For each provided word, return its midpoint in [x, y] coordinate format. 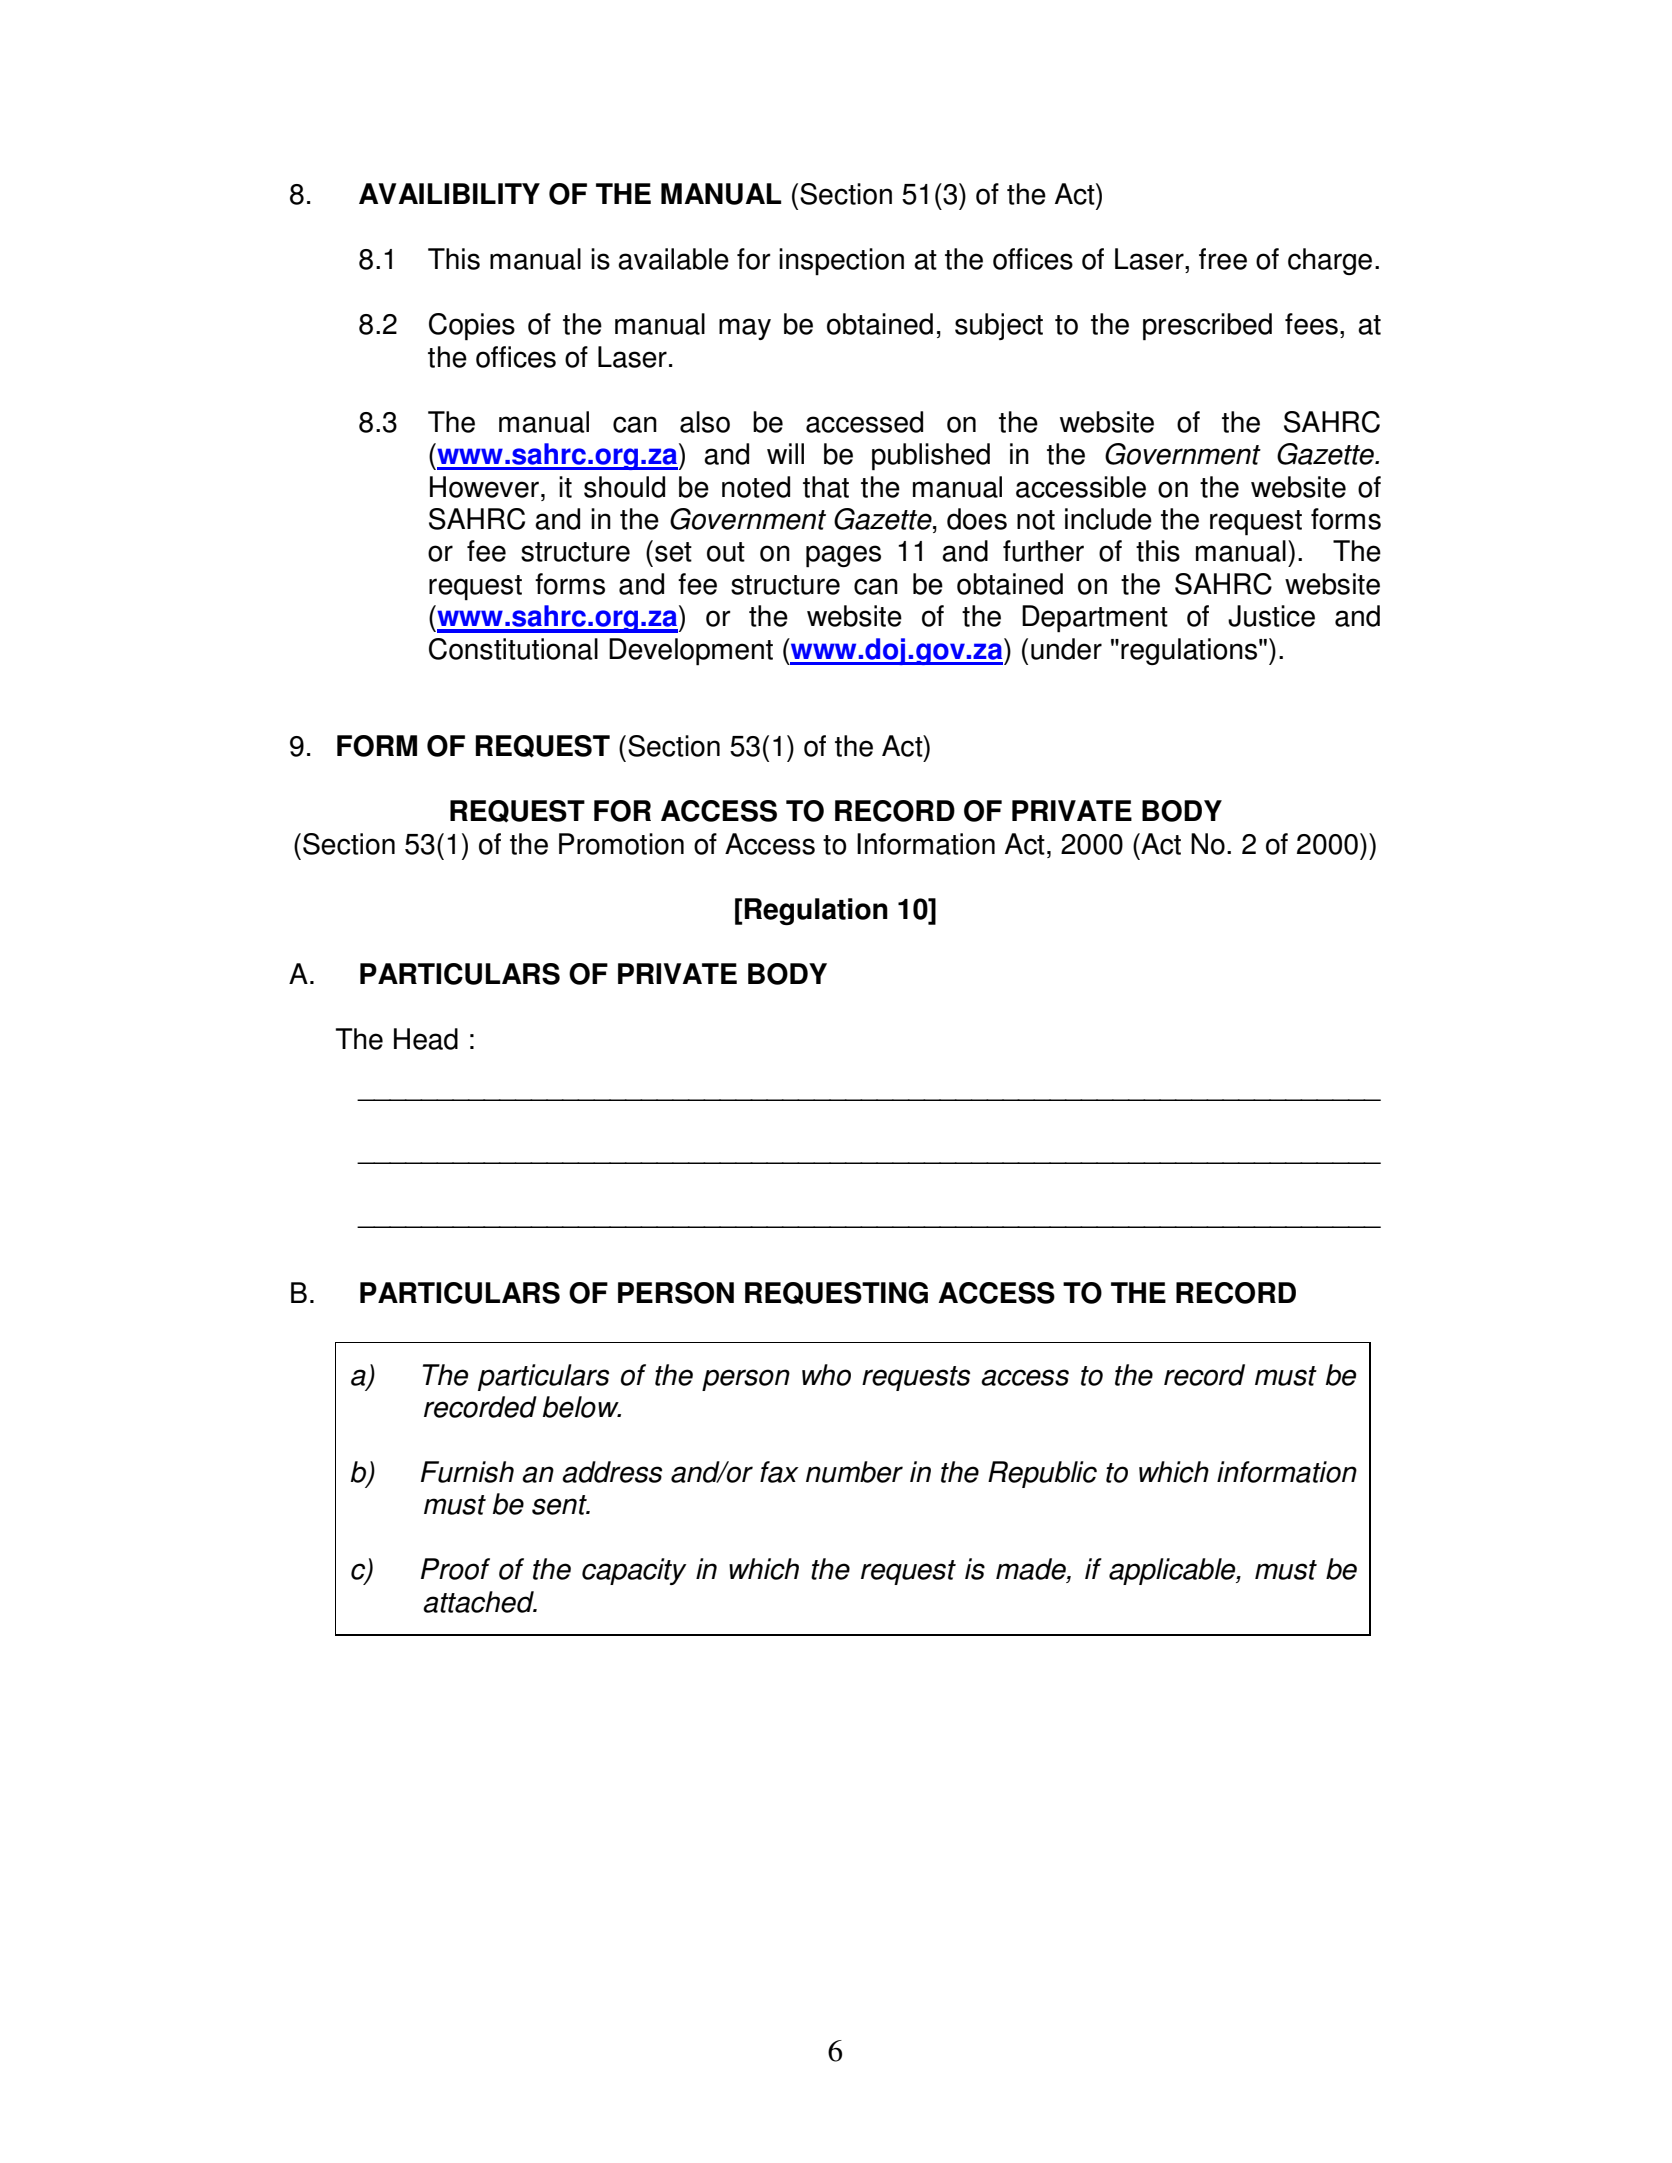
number [854, 1472]
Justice [1271, 616]
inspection [841, 261]
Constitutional [513, 649]
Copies [472, 327]
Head [426, 1039]
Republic [1042, 1474]
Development [691, 652]
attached [479, 1602]
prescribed [1207, 327]
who [826, 1375]
